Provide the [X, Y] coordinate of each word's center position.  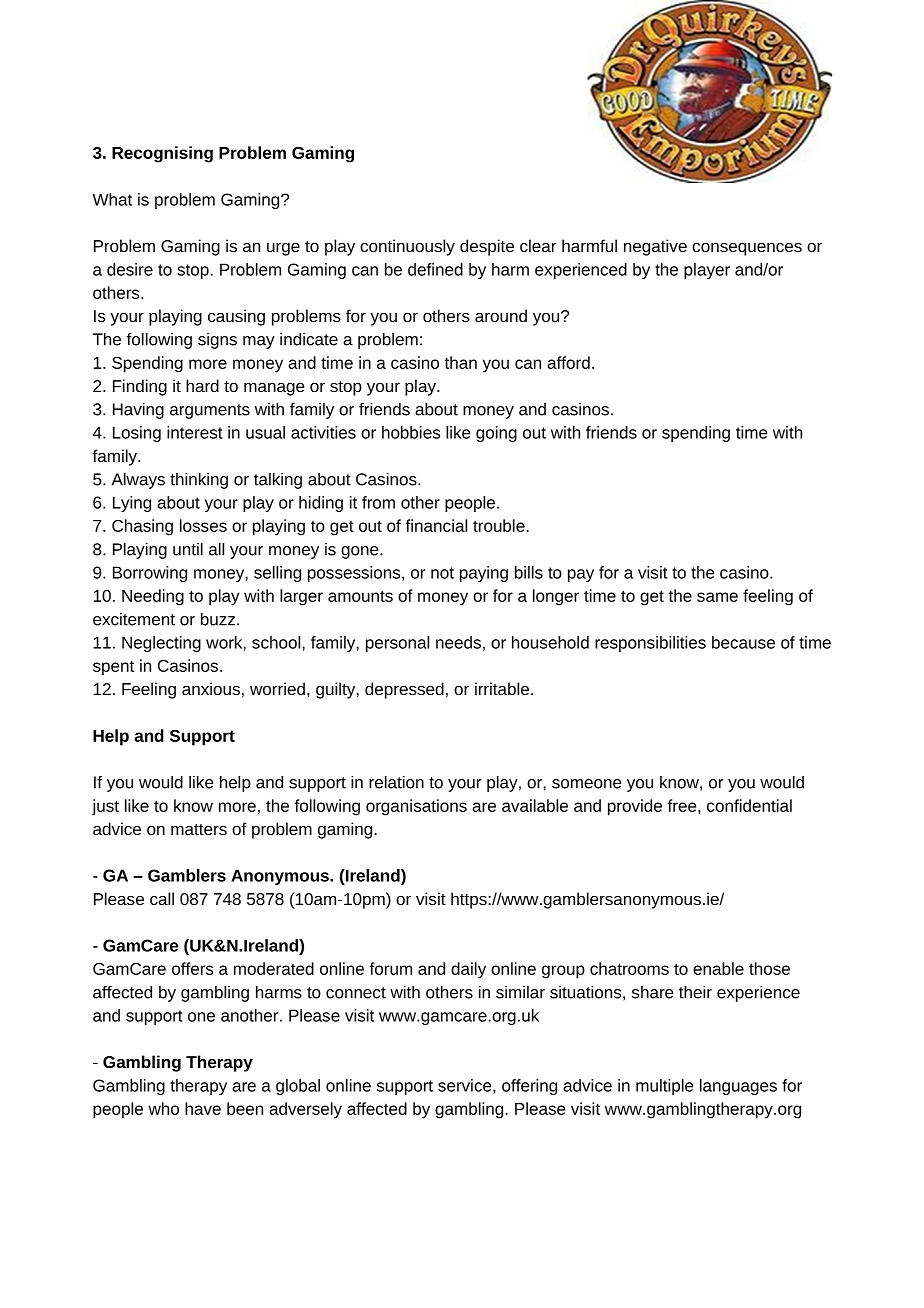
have [203, 1108]
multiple [665, 1087]
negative [655, 247]
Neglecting [161, 644]
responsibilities [650, 644]
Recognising [162, 154]
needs [458, 642]
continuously [407, 247]
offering [529, 1087]
